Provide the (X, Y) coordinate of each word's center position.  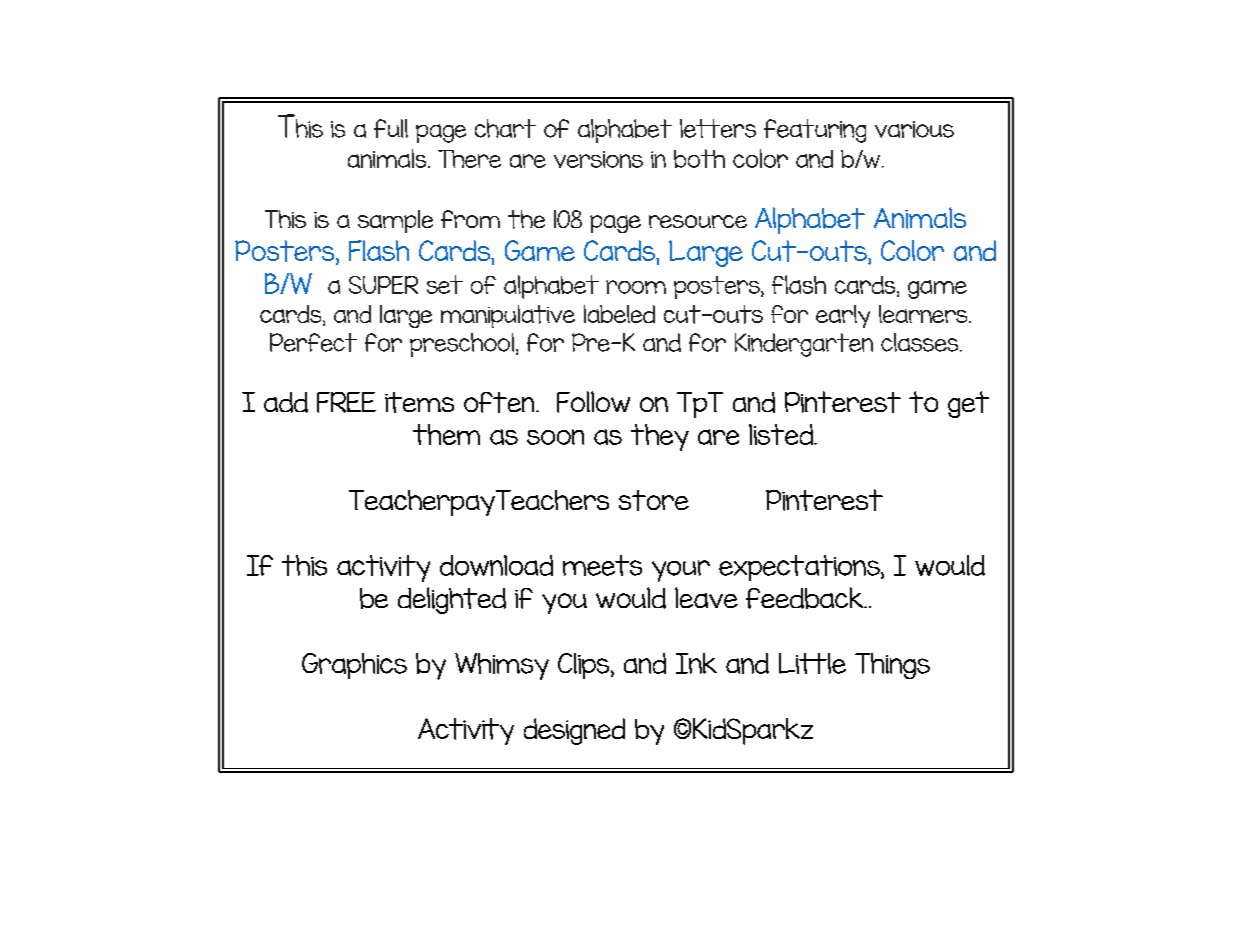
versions (598, 159)
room (636, 287)
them (446, 434)
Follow (593, 402)
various (914, 129)
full (391, 128)
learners (924, 314)
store (654, 500)
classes (921, 342)
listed (782, 434)
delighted (452, 600)
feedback (805, 598)
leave (706, 597)
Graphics (354, 666)
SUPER (383, 285)
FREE (346, 402)
